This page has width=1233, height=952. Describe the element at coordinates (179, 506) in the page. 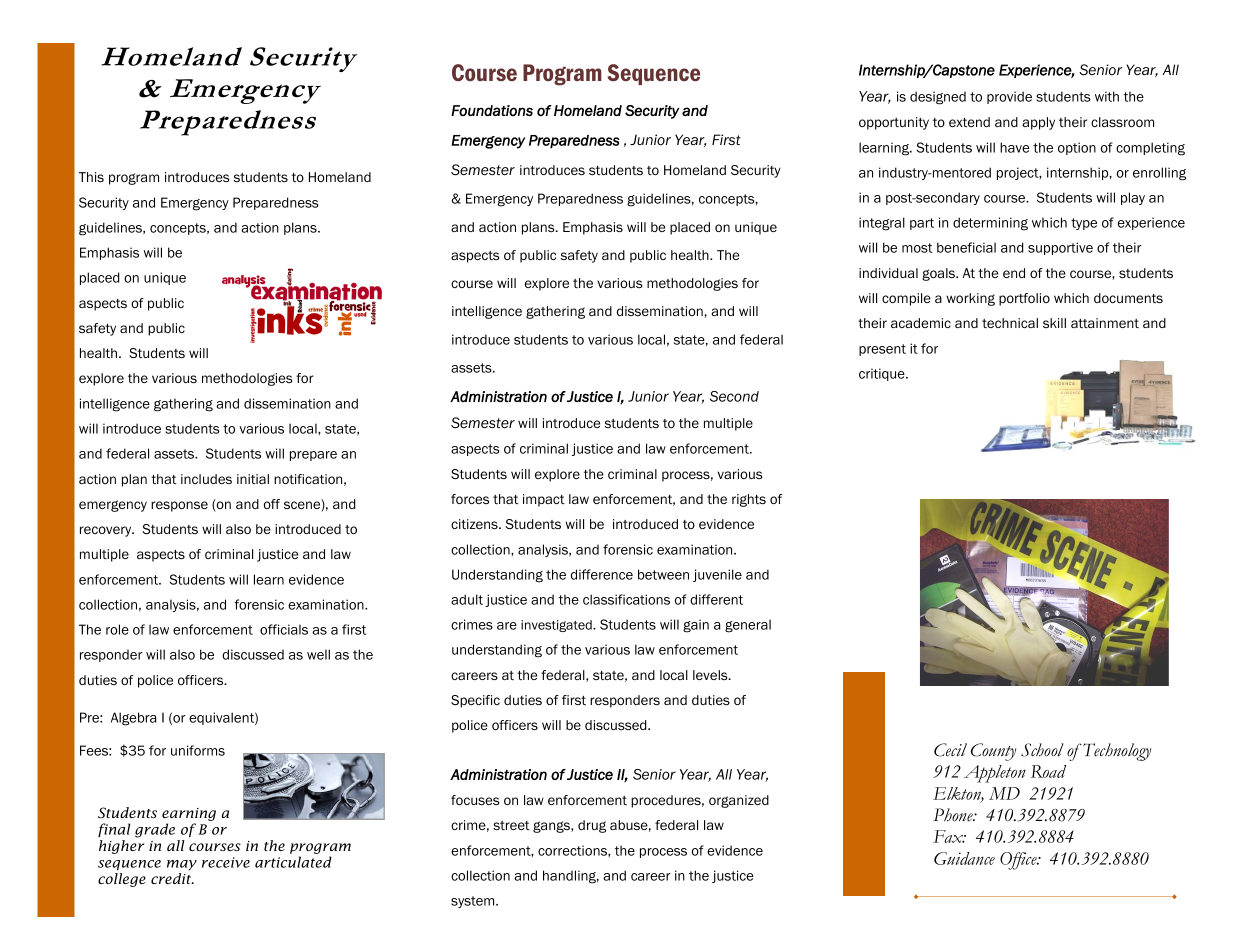

I see `response` at that location.
